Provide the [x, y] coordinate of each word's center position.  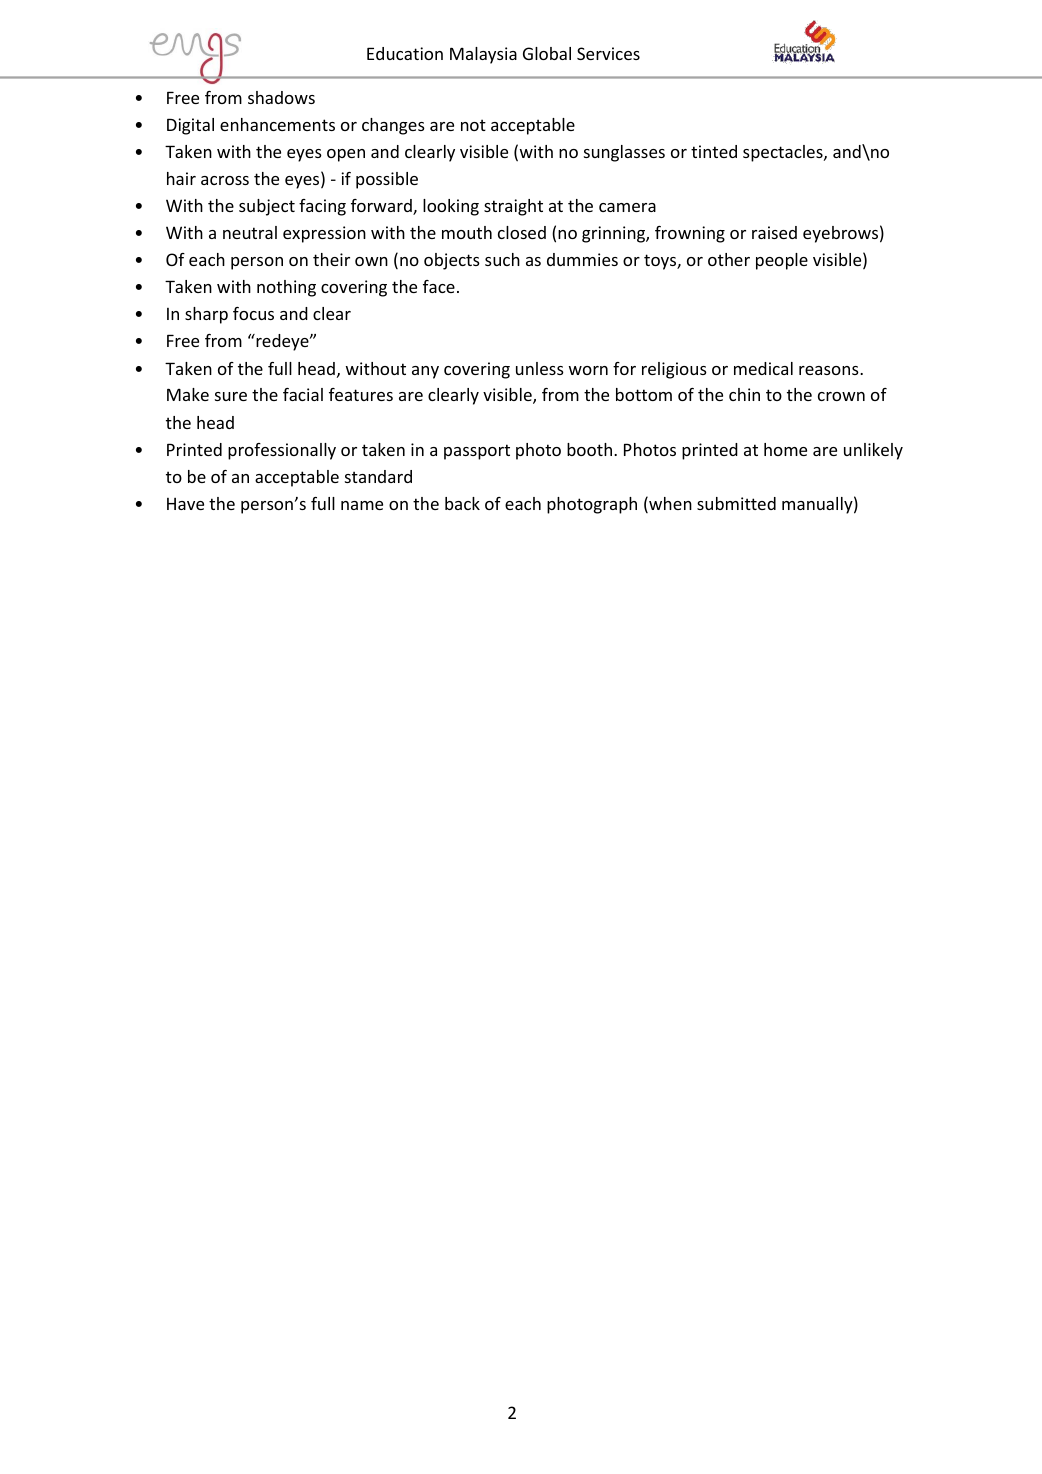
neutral [250, 232]
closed [522, 232]
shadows [281, 97]
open [346, 155]
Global [547, 53]
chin [744, 394]
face [439, 286]
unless [540, 368]
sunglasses [624, 153]
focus [253, 313]
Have [185, 503]
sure [231, 396]
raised [774, 232]
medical [763, 368]
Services [608, 53]
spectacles [784, 153]
